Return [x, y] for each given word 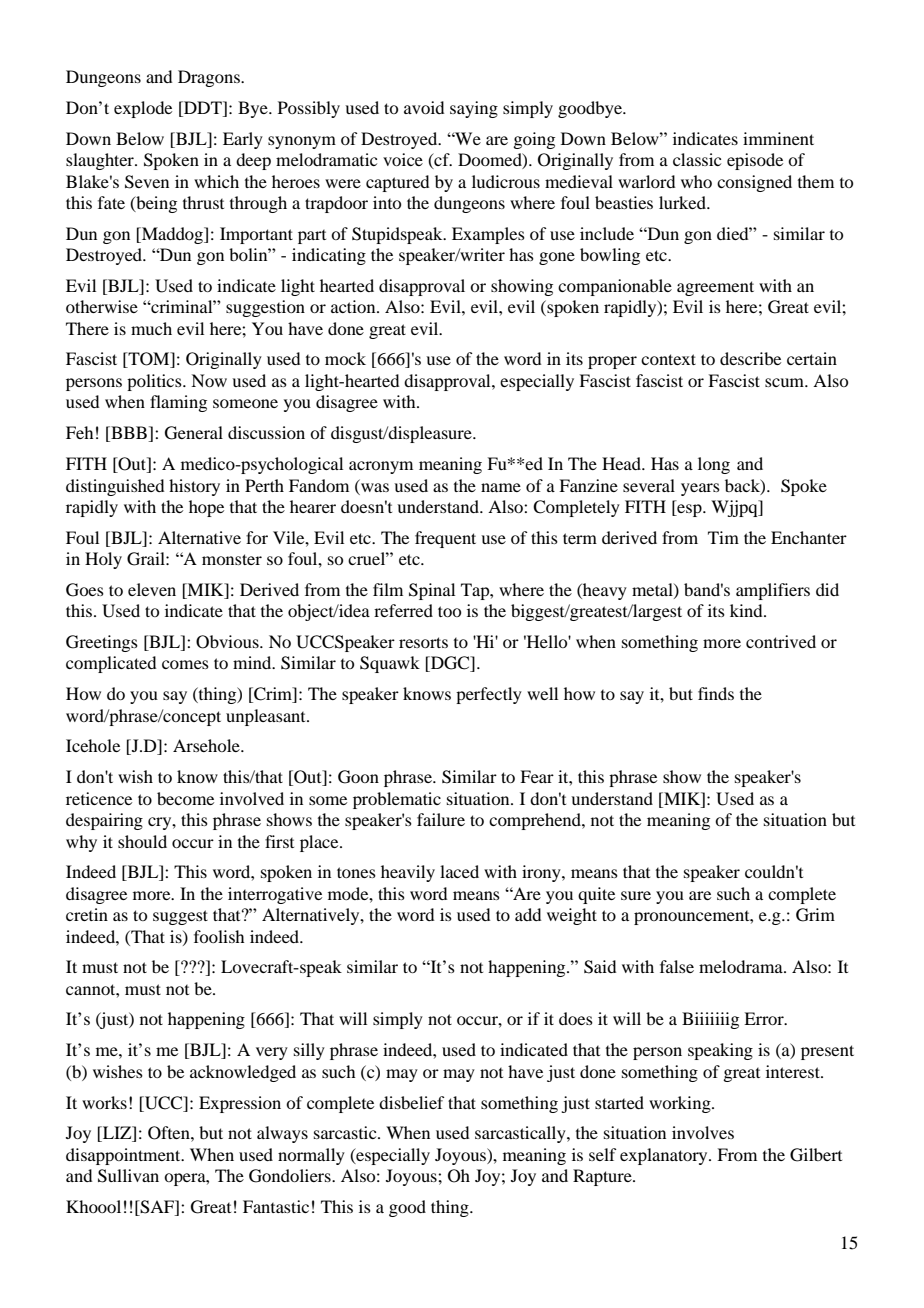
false [677, 966]
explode [143, 109]
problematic [397, 800]
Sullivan [128, 1176]
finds [716, 693]
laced [459, 871]
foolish [219, 936]
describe [750, 358]
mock [345, 358]
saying [474, 109]
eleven [152, 589]
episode [755, 161]
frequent [445, 539]
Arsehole [207, 745]
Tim [723, 537]
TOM [149, 360]
